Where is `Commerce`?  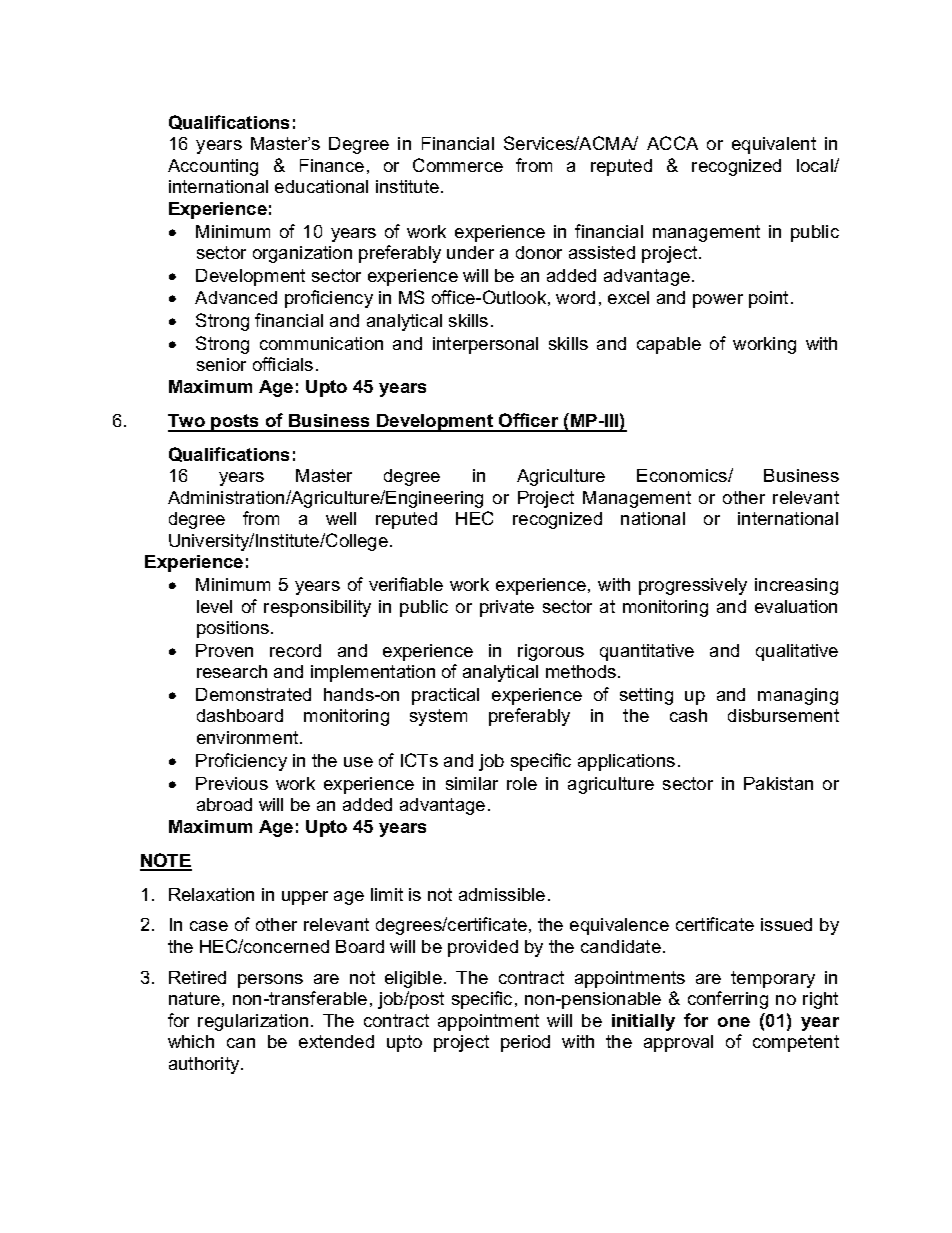
Commerce is located at coordinates (458, 165).
